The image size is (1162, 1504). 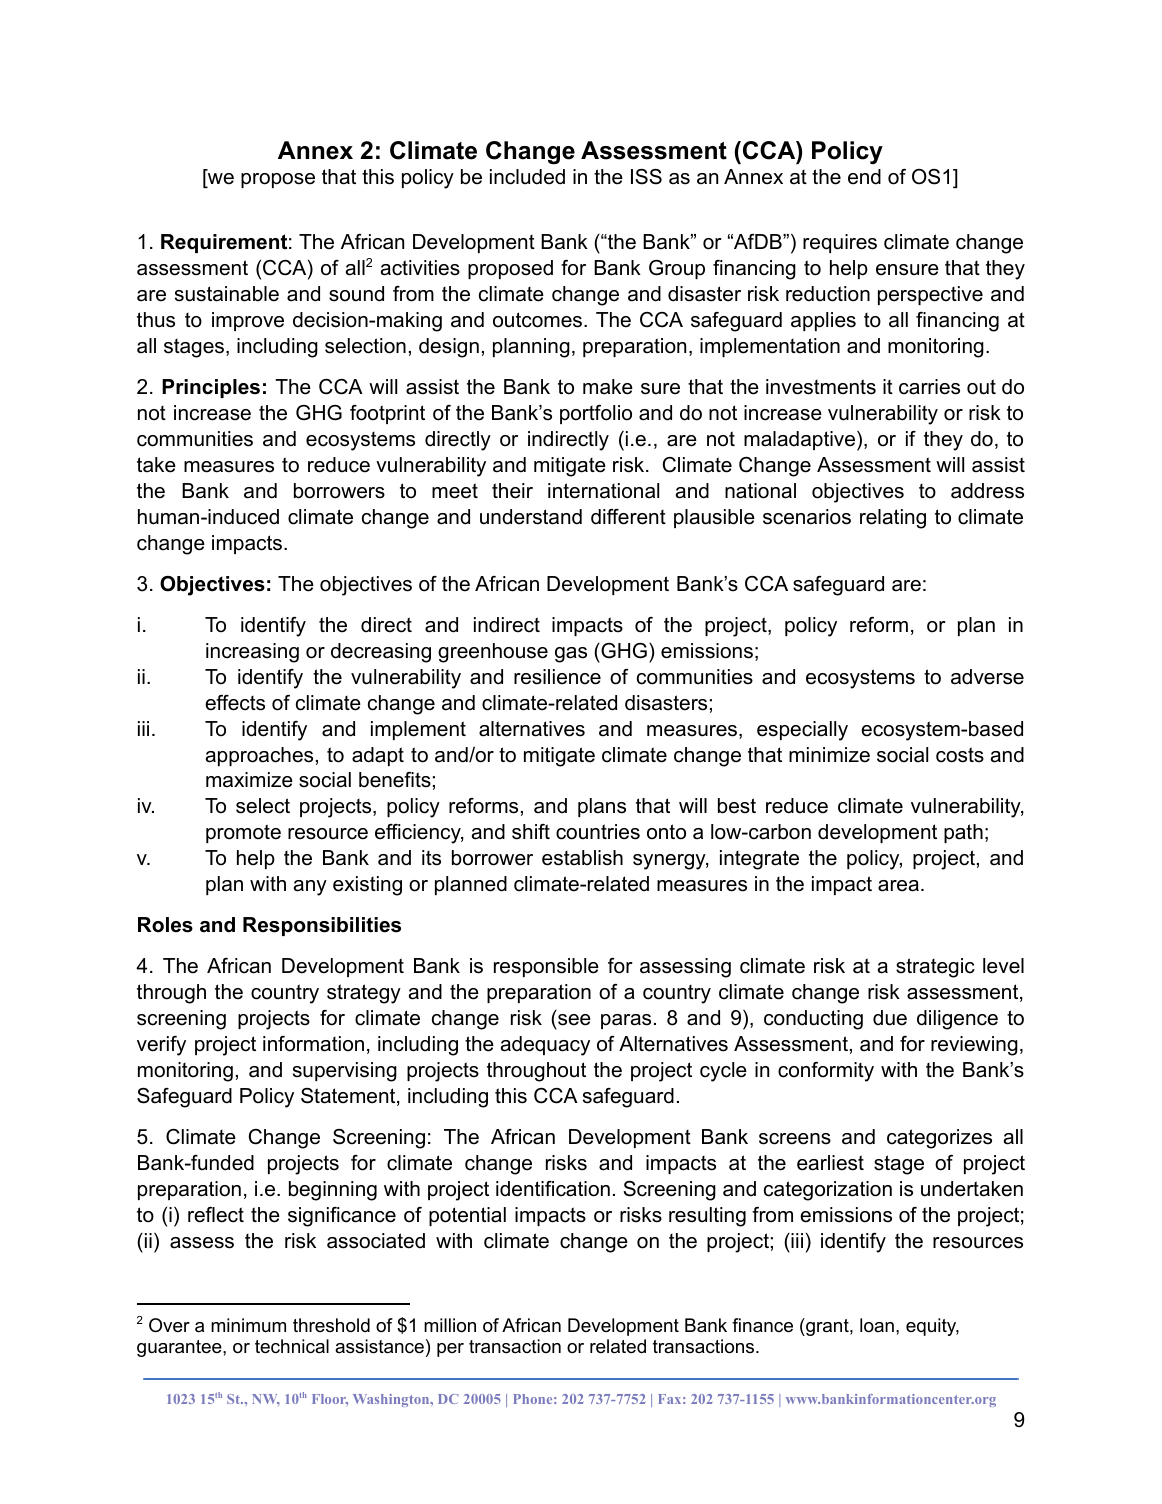 I want to click on technical, so click(x=292, y=1346).
